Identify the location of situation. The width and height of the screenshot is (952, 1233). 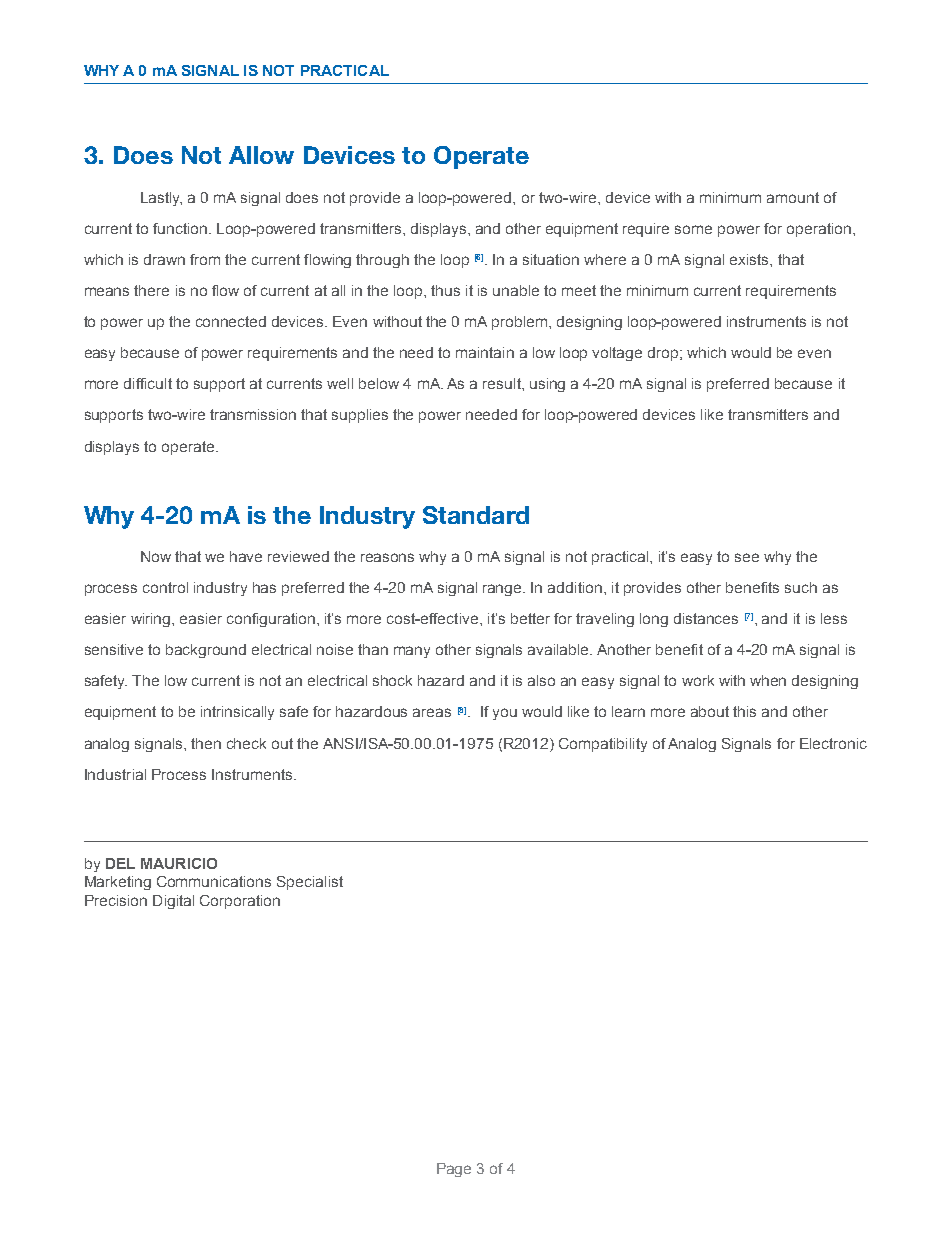
(551, 259).
